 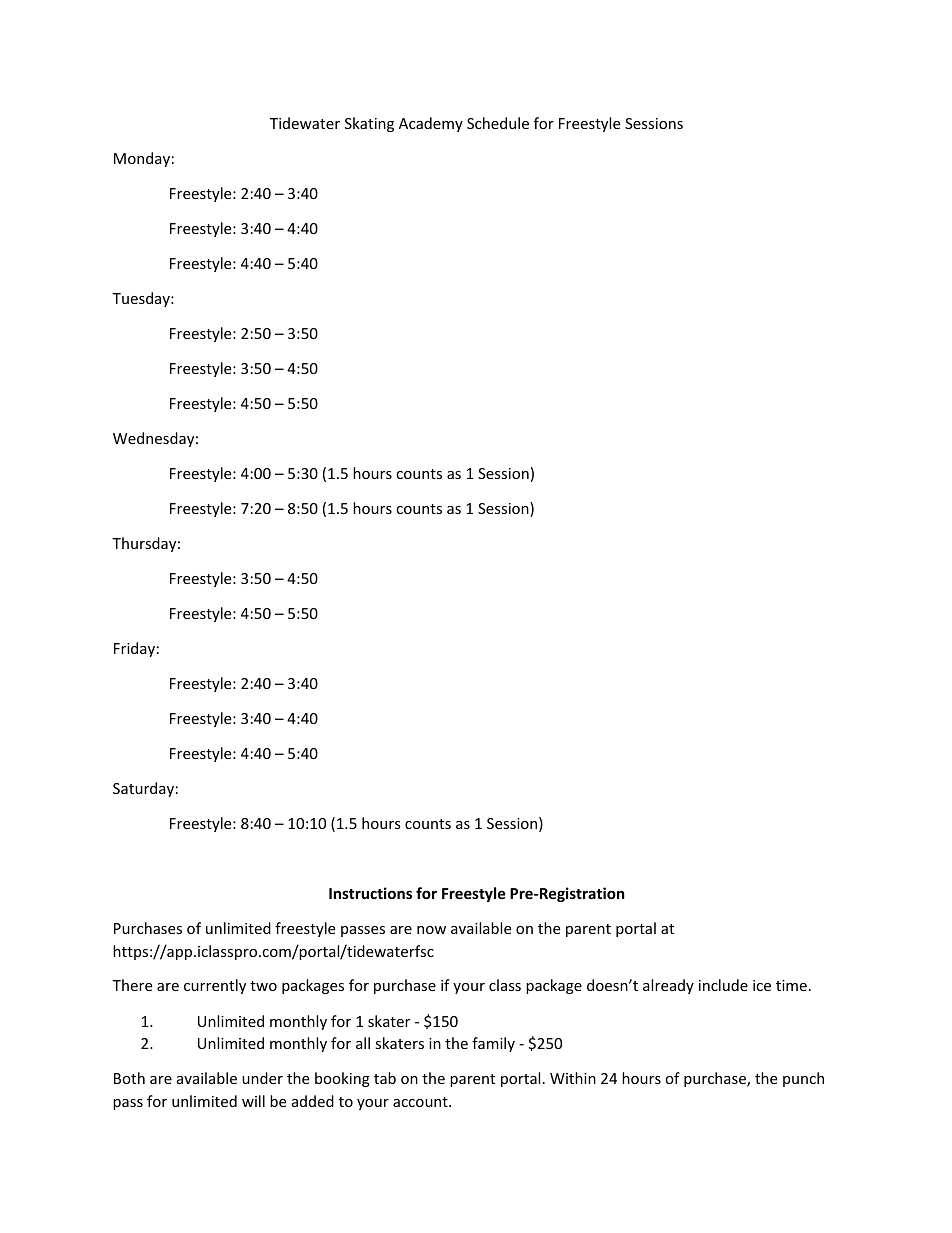 I want to click on Instructions, so click(x=370, y=893).
